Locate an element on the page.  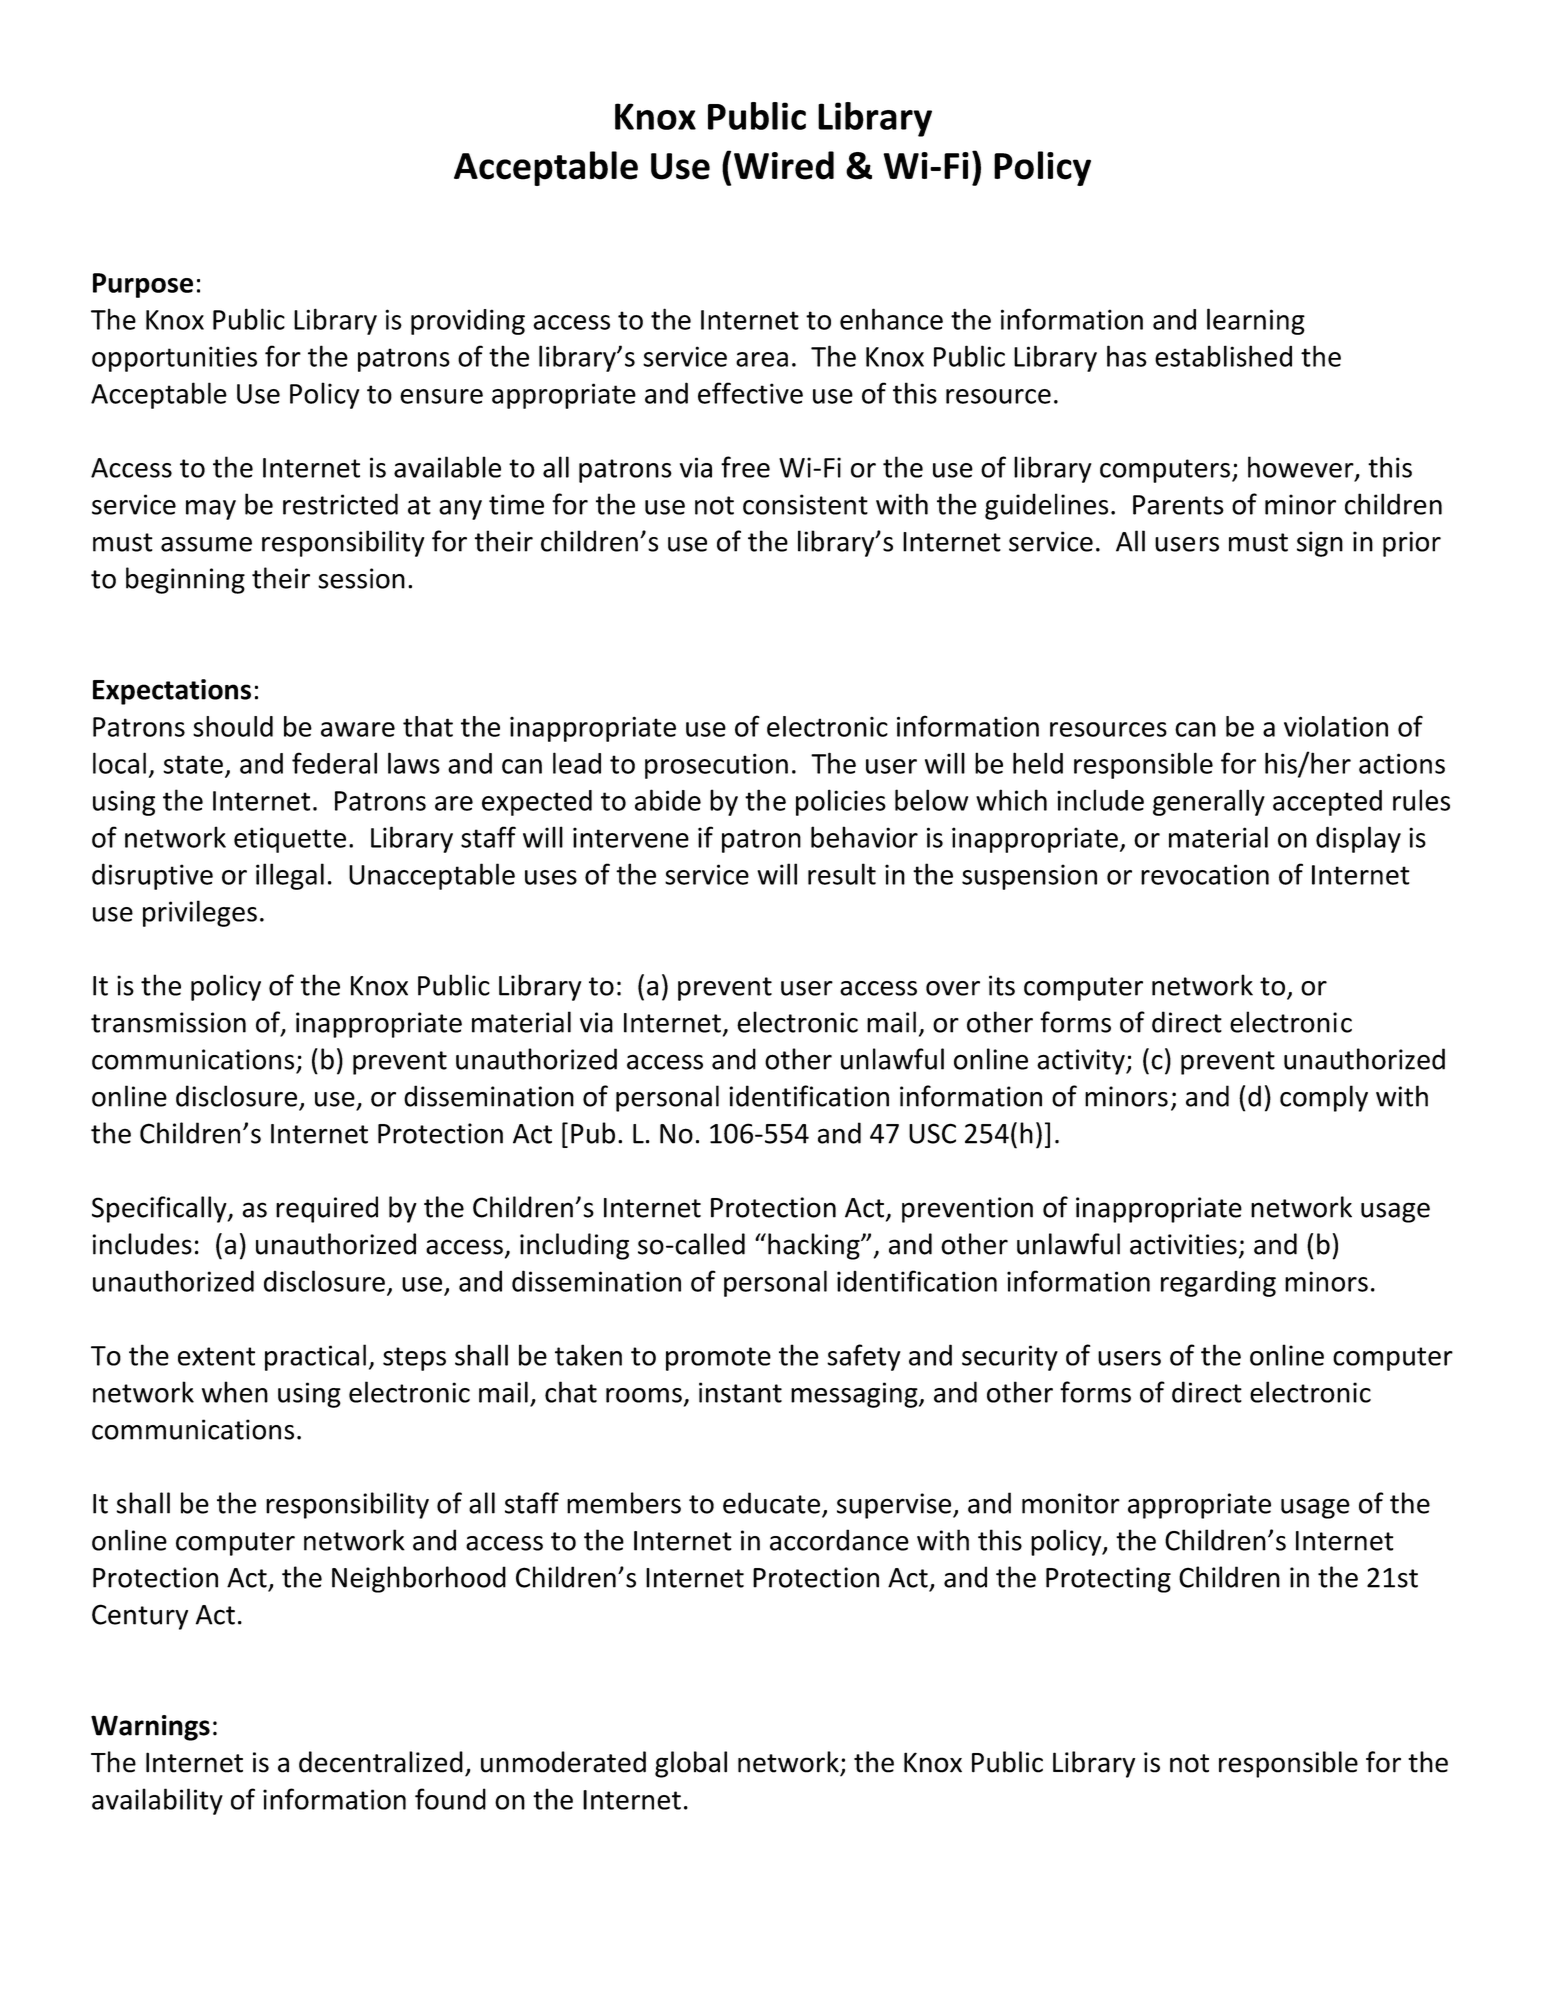
comply is located at coordinates (1324, 1098).
